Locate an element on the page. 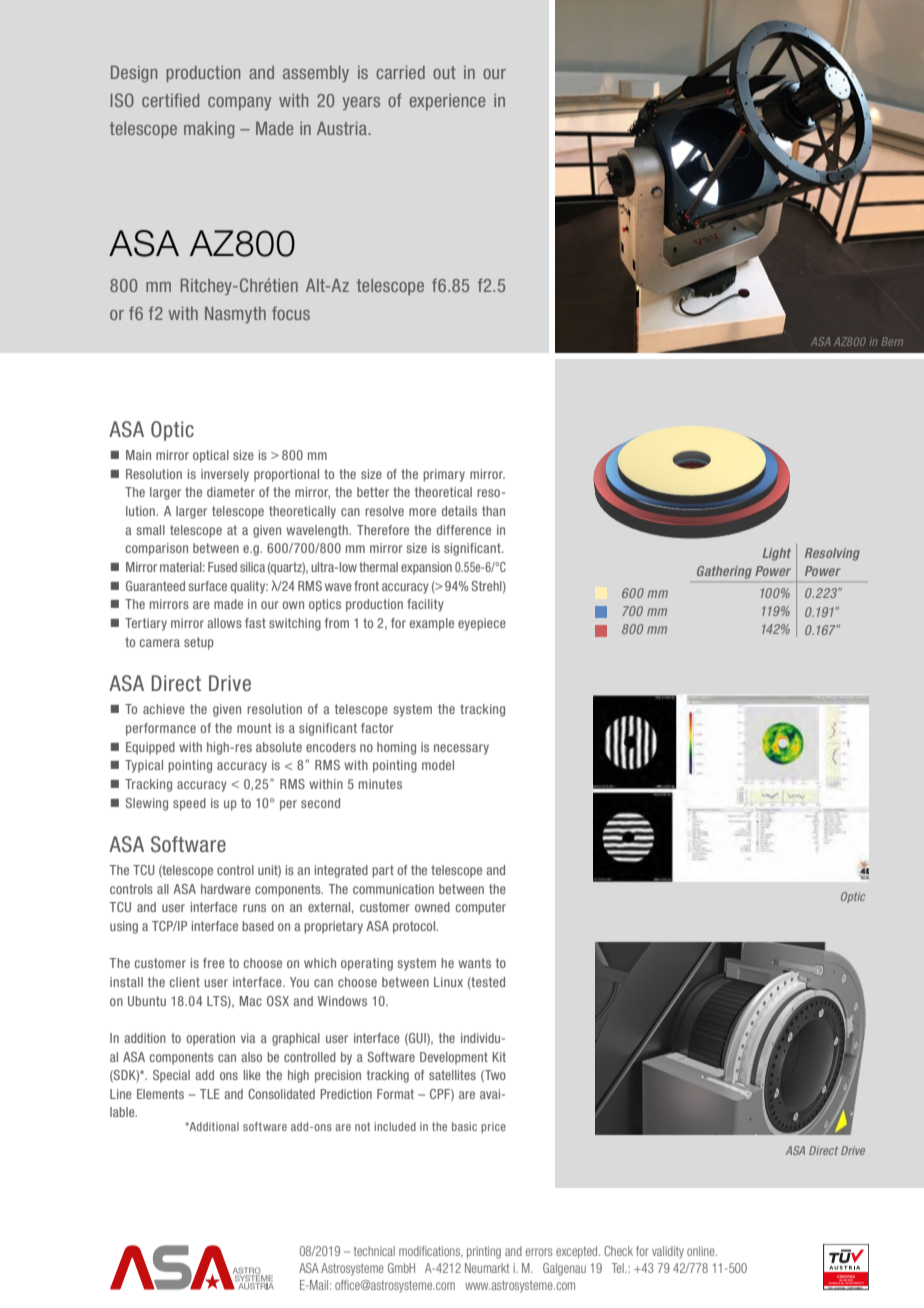  experience is located at coordinates (447, 102).
